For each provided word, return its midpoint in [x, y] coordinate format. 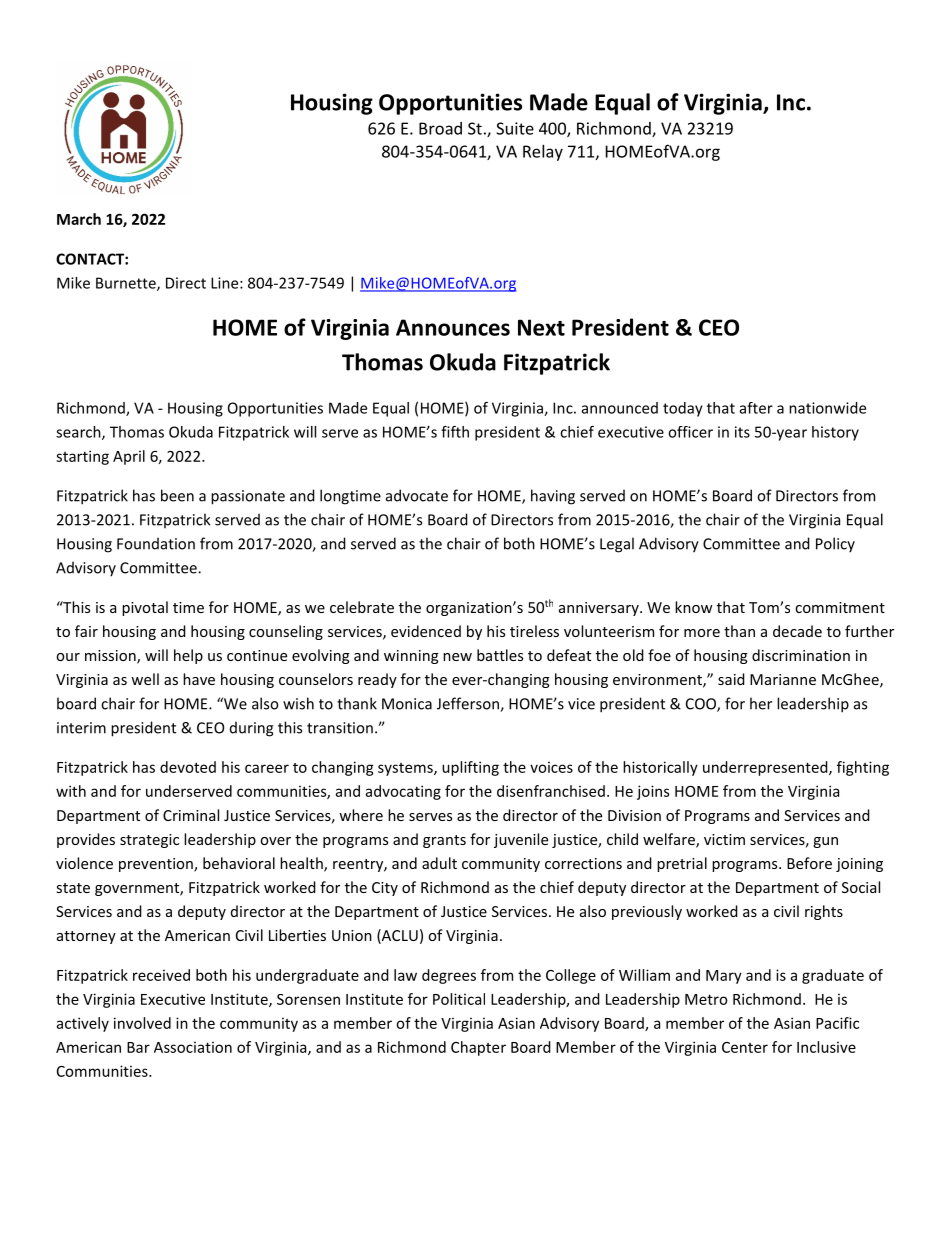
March [79, 219]
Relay [543, 153]
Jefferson [469, 704]
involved [142, 1023]
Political [459, 999]
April [129, 457]
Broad [440, 128]
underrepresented [766, 768]
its [742, 432]
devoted [188, 767]
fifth [455, 432]
